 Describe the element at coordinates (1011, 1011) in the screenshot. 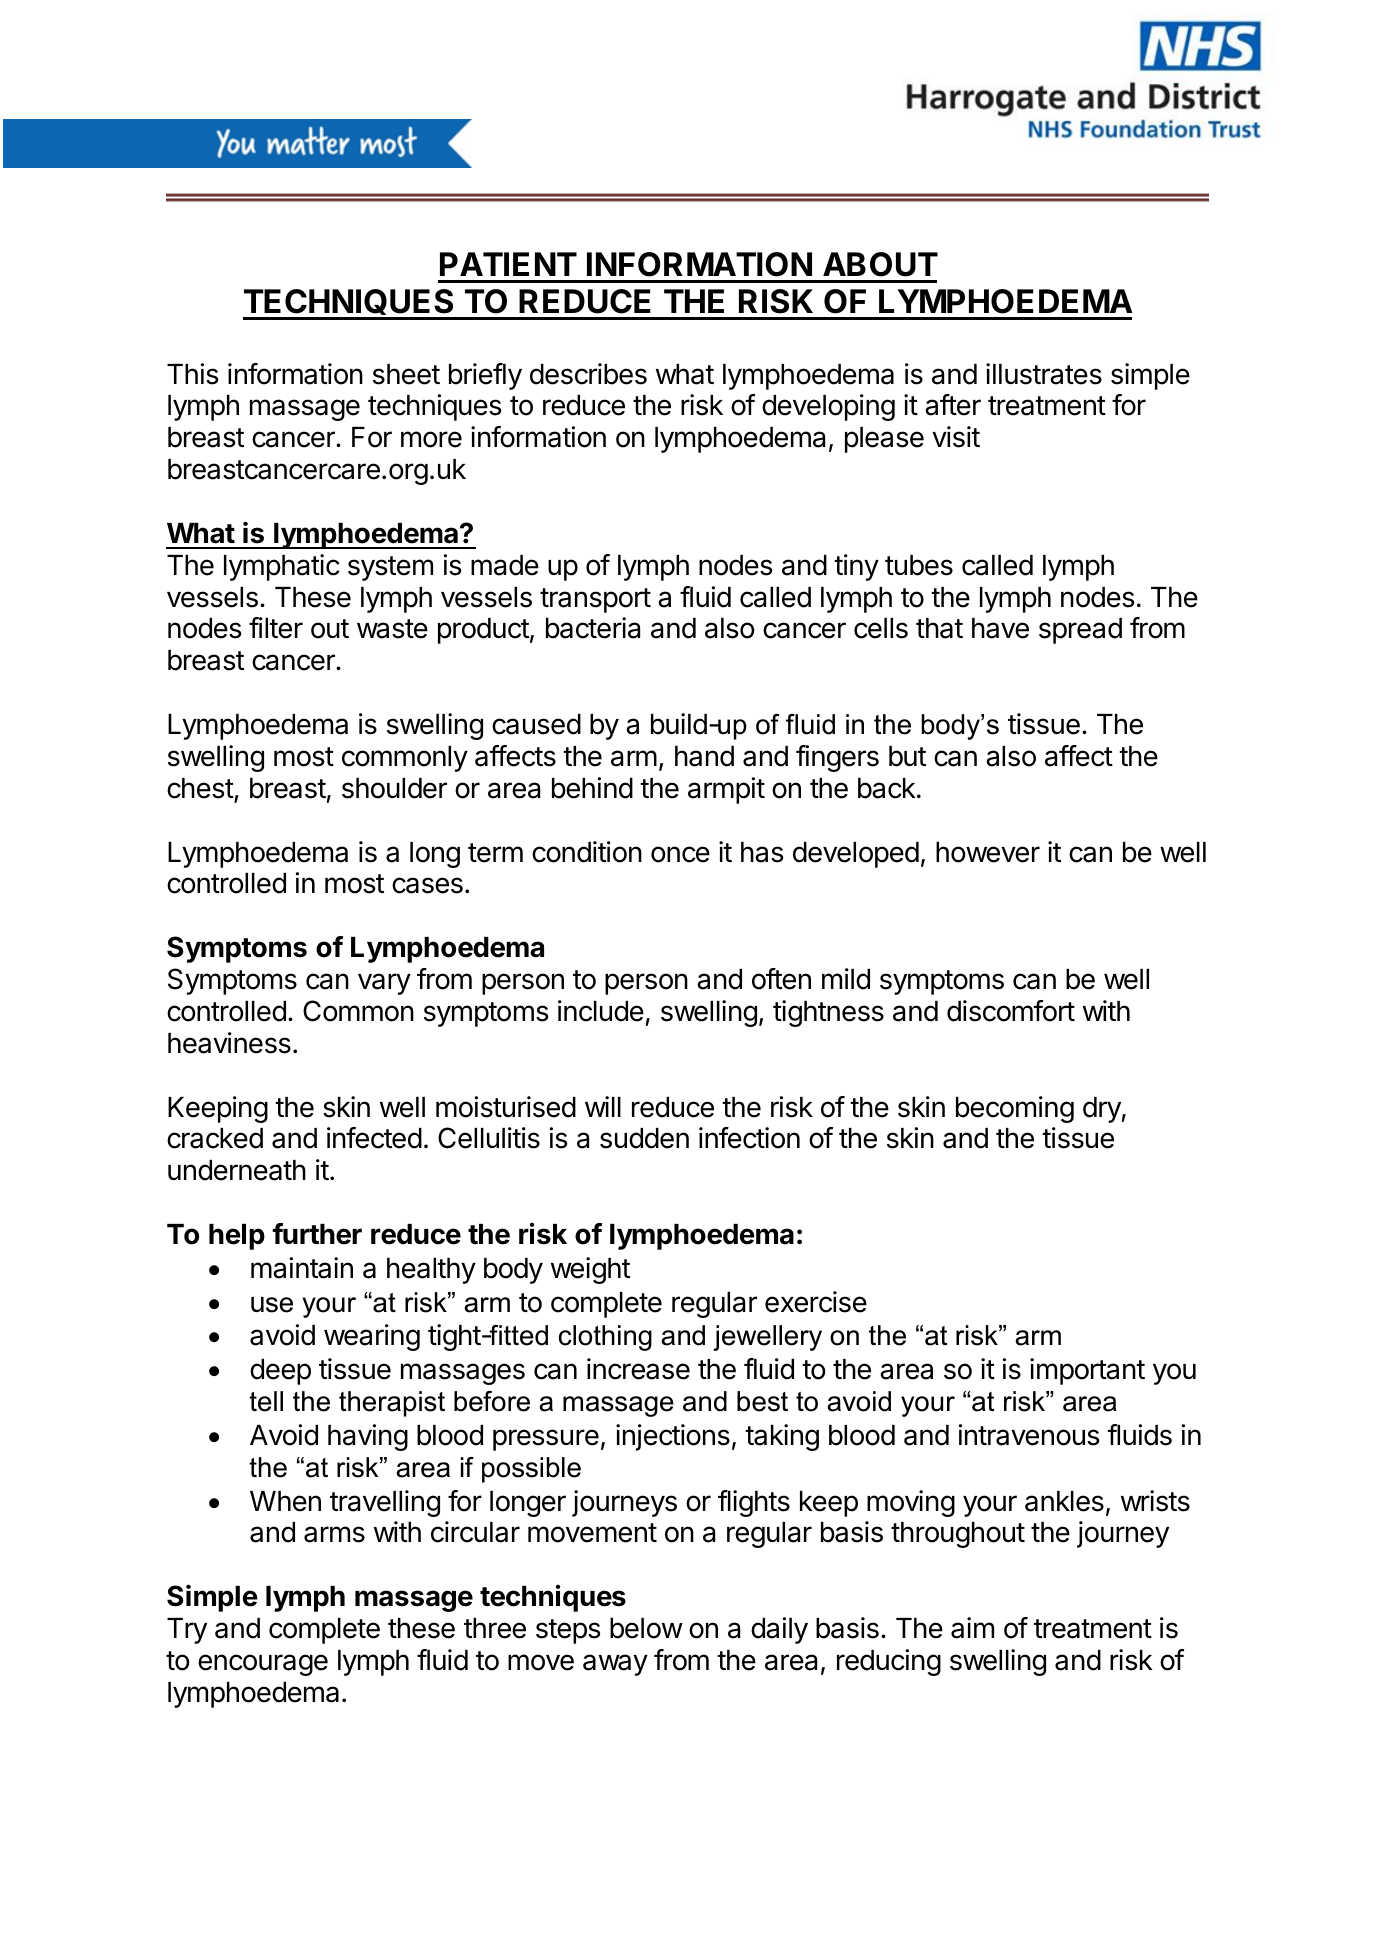

I see `discomfort` at that location.
